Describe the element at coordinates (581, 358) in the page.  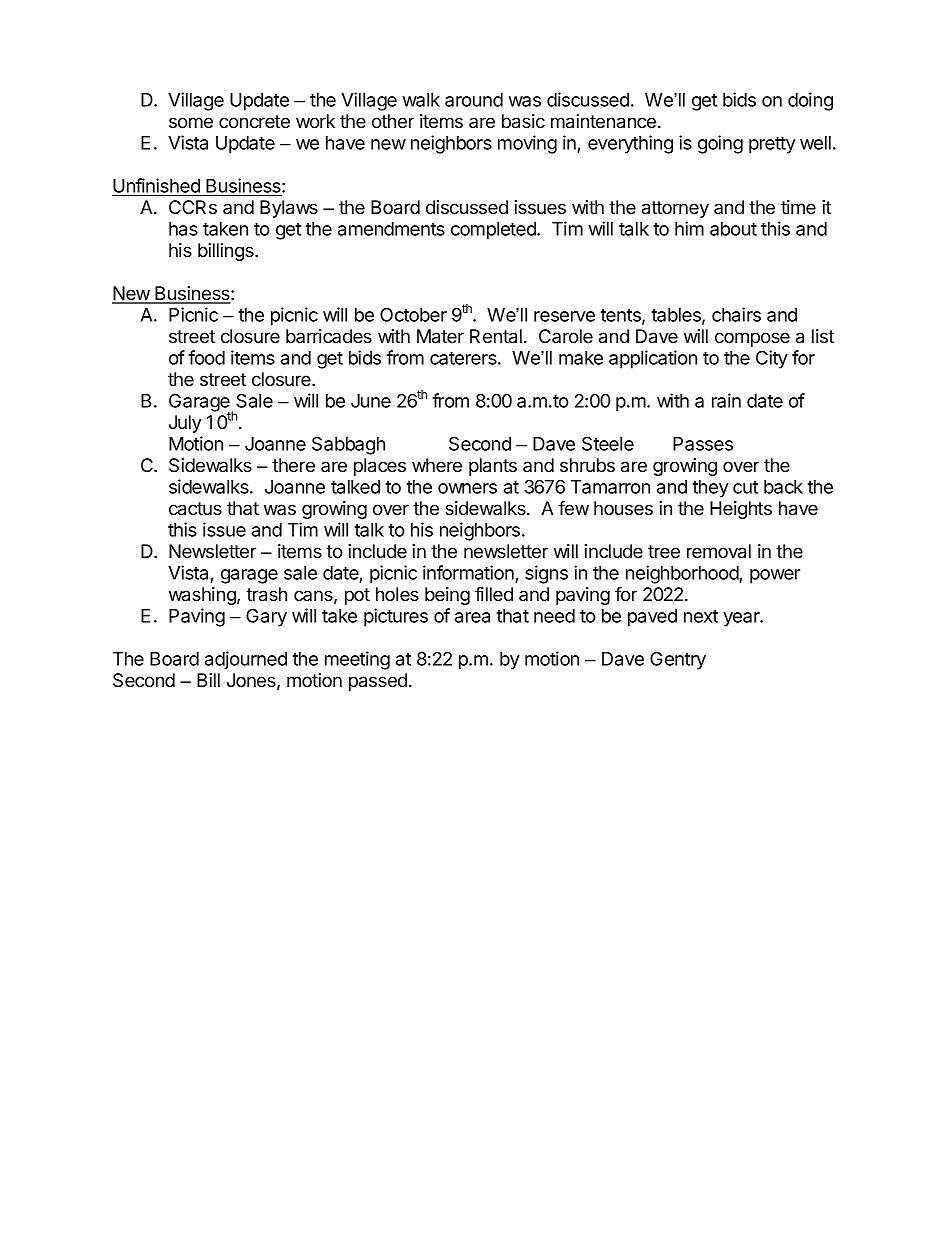
I see `make` at that location.
